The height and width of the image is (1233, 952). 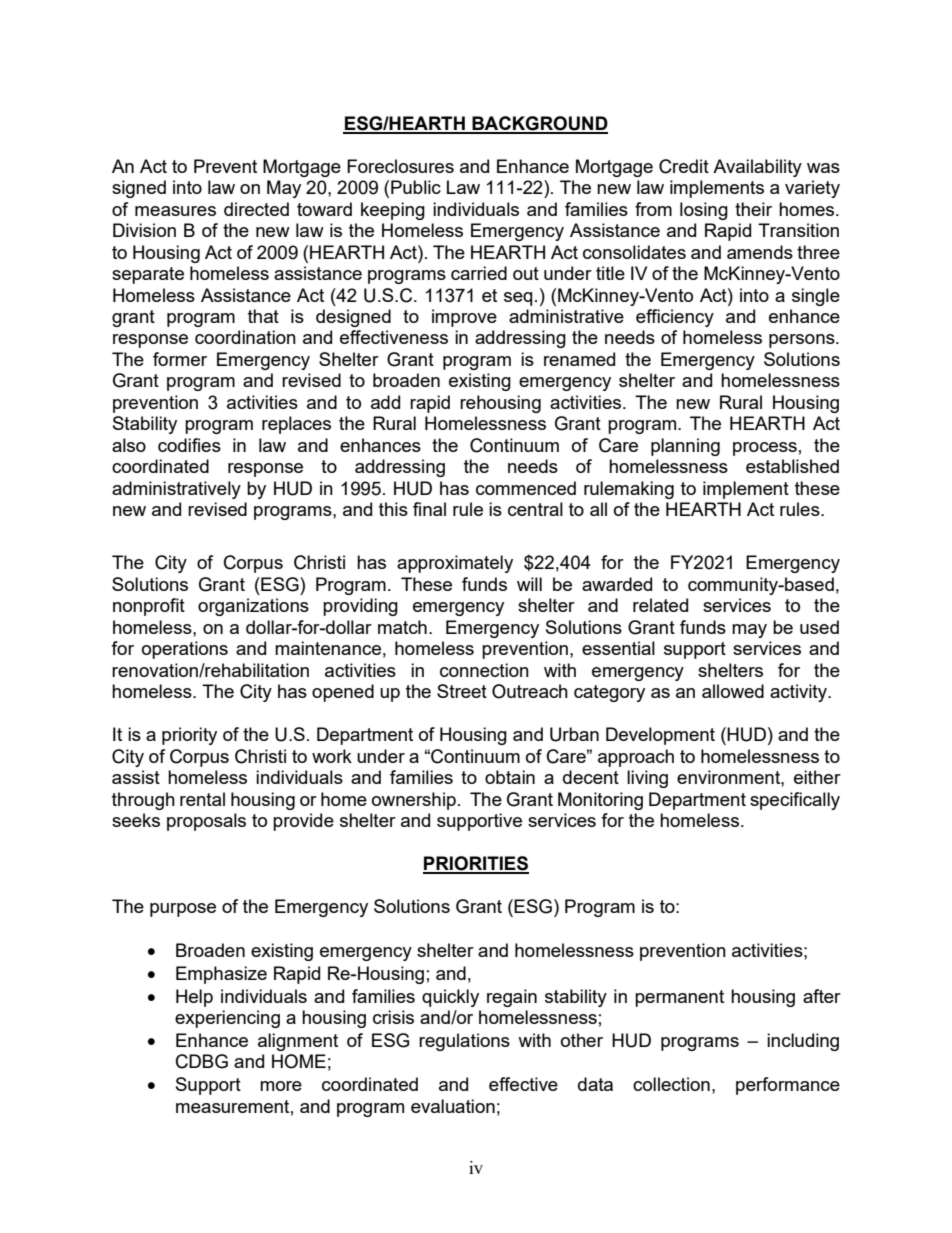 What do you see at coordinates (416, 187) in the image?
I see `Public` at bounding box center [416, 187].
